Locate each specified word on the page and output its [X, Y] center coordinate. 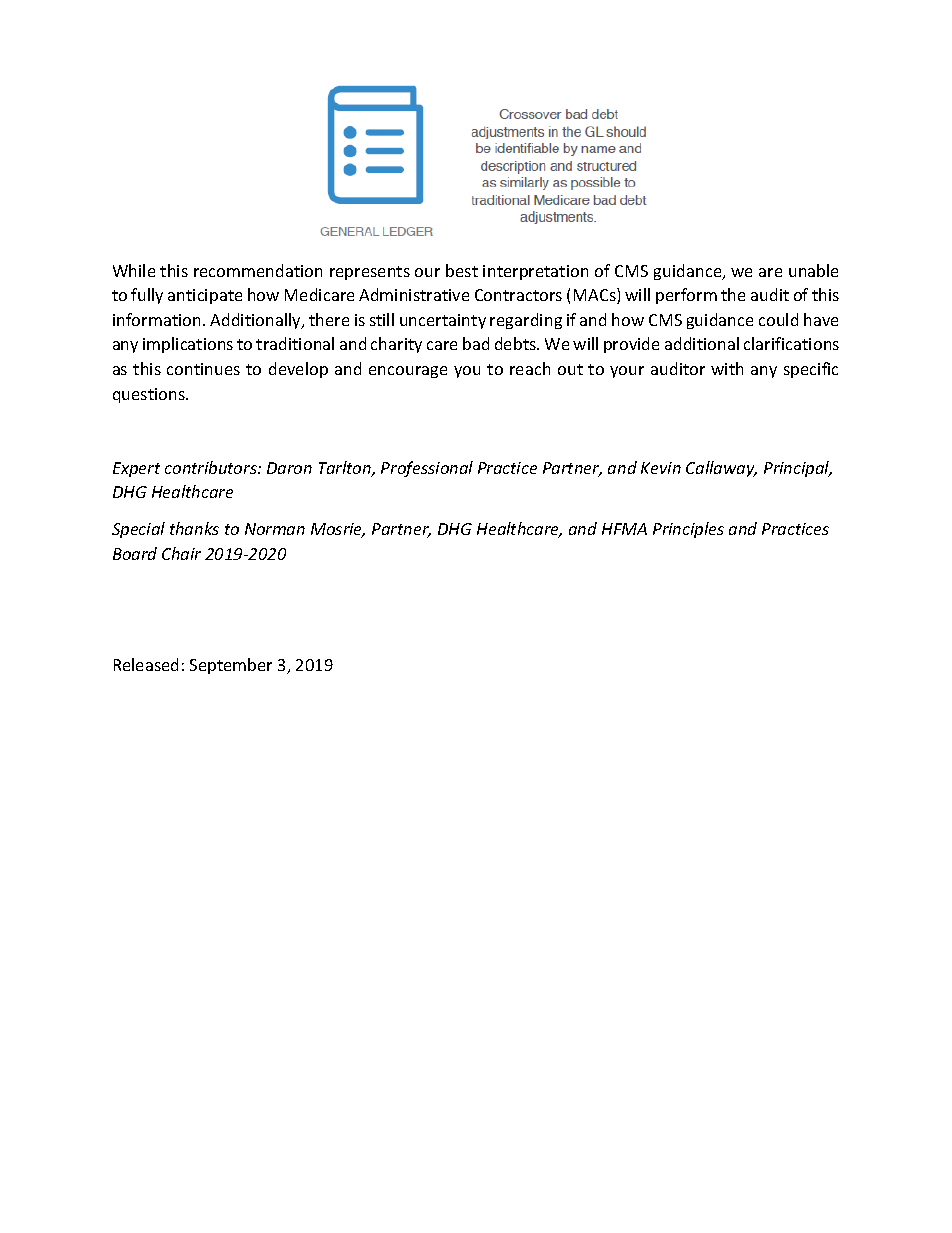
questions [150, 395]
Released [146, 664]
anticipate [205, 296]
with [727, 368]
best [462, 270]
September [231, 666]
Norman [275, 529]
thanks [194, 528]
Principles [688, 530]
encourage [408, 372]
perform [686, 296]
